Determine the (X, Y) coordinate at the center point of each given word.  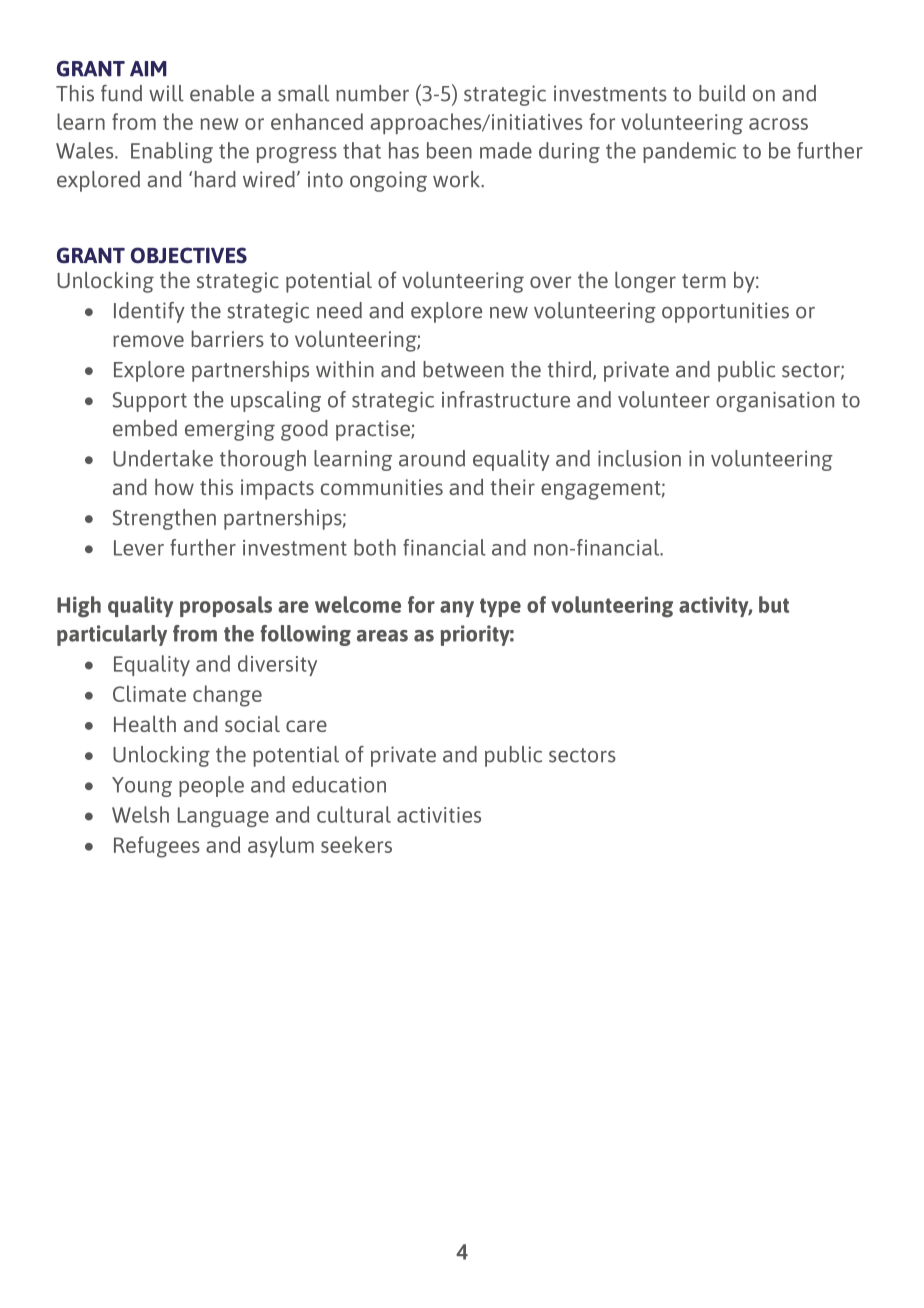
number (372, 93)
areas (382, 636)
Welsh (140, 814)
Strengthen (164, 519)
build (722, 93)
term (704, 281)
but (774, 604)
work (457, 179)
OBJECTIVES (189, 255)
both (375, 547)
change (227, 696)
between (463, 369)
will (166, 93)
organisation (775, 402)
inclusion (639, 458)
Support (150, 402)
